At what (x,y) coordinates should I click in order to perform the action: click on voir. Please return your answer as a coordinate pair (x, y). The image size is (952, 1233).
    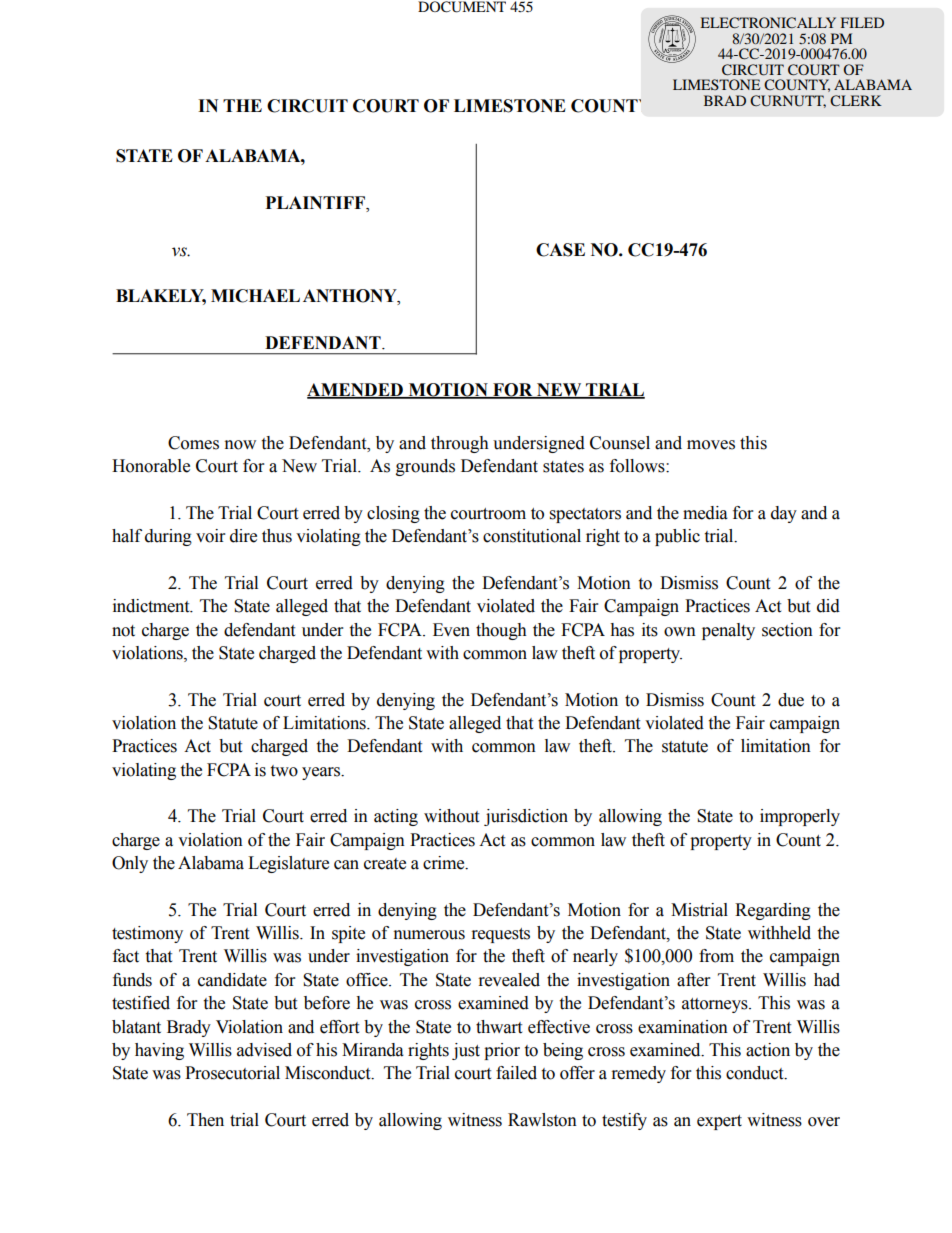
    Looking at the image, I should click on (210, 536).
